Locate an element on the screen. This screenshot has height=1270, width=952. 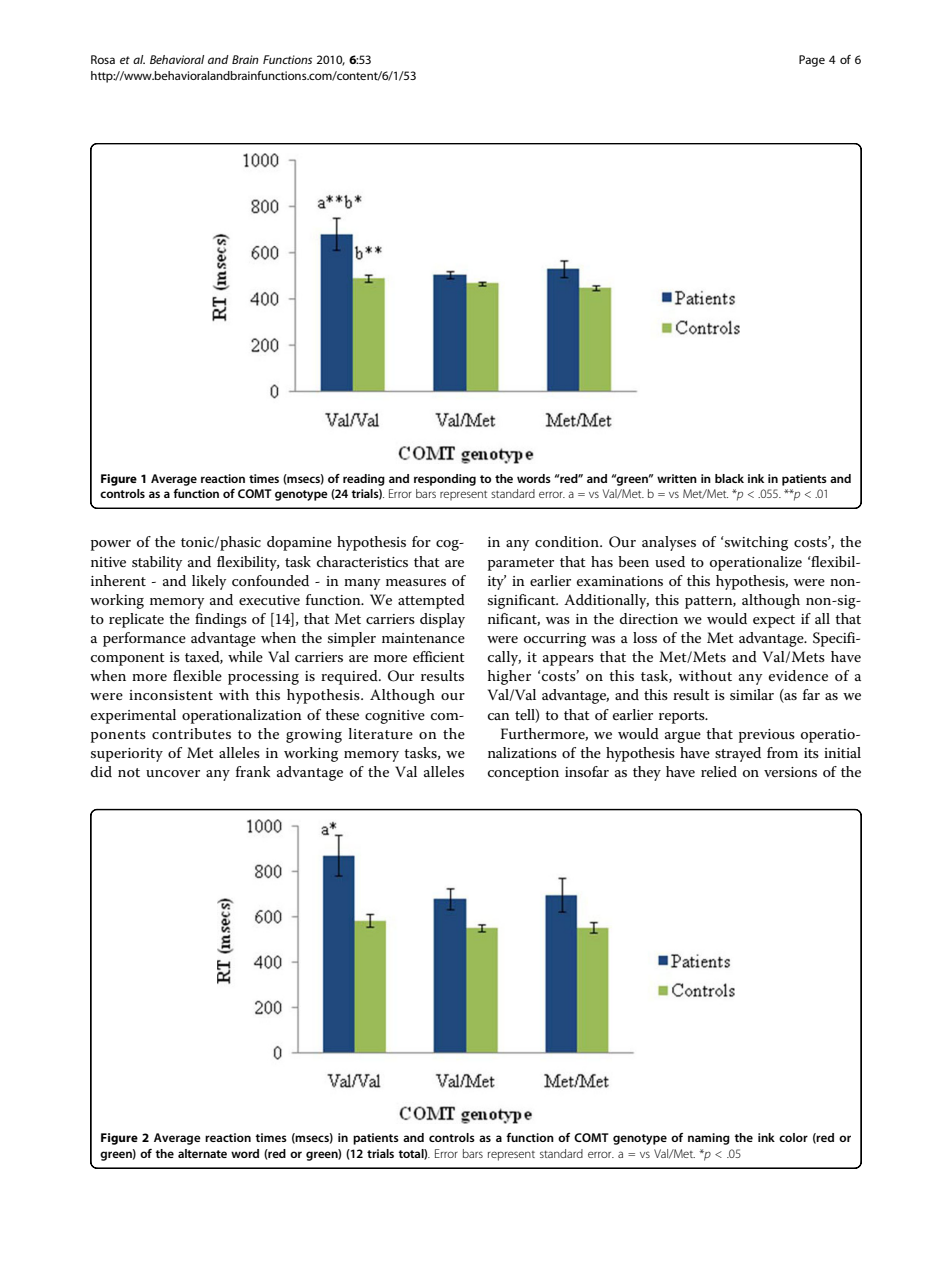
Page is located at coordinates (812, 61).
